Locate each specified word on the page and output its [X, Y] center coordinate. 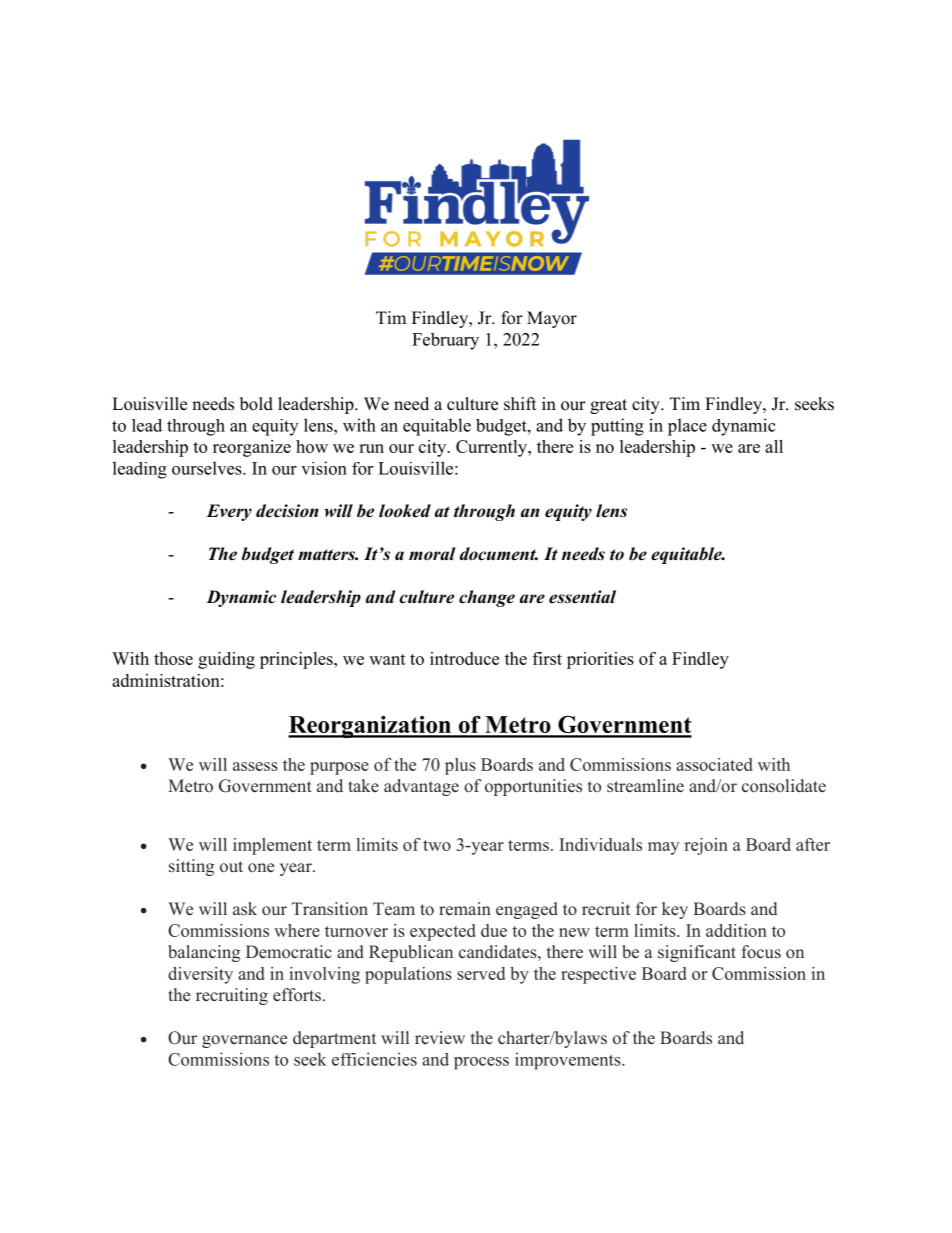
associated [714, 764]
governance [244, 1041]
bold [256, 404]
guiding [226, 660]
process [481, 1063]
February [445, 341]
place [687, 427]
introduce [464, 658]
